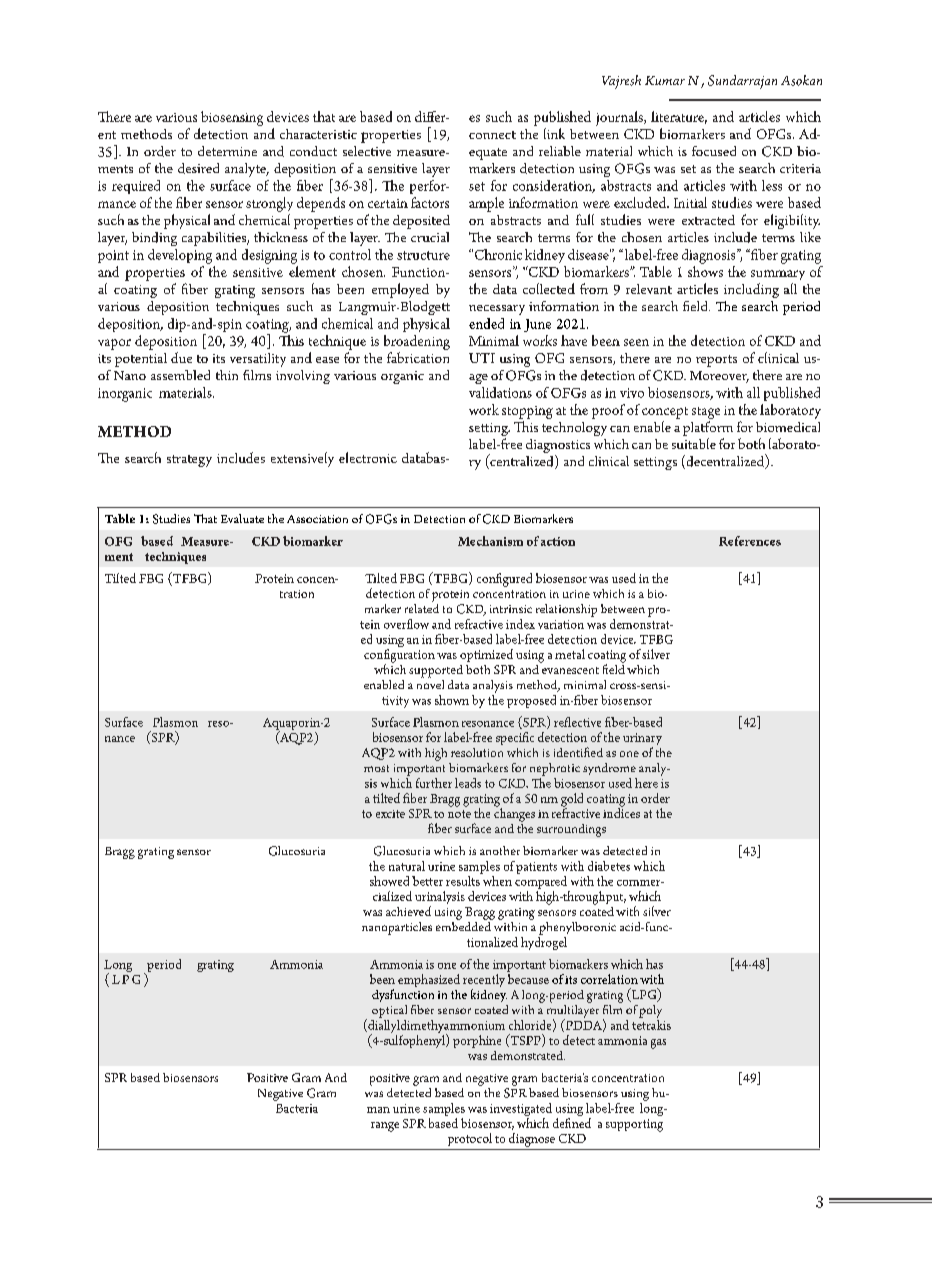 This screenshot has height=1288, width=932. I want to click on References, so click(750, 541).
